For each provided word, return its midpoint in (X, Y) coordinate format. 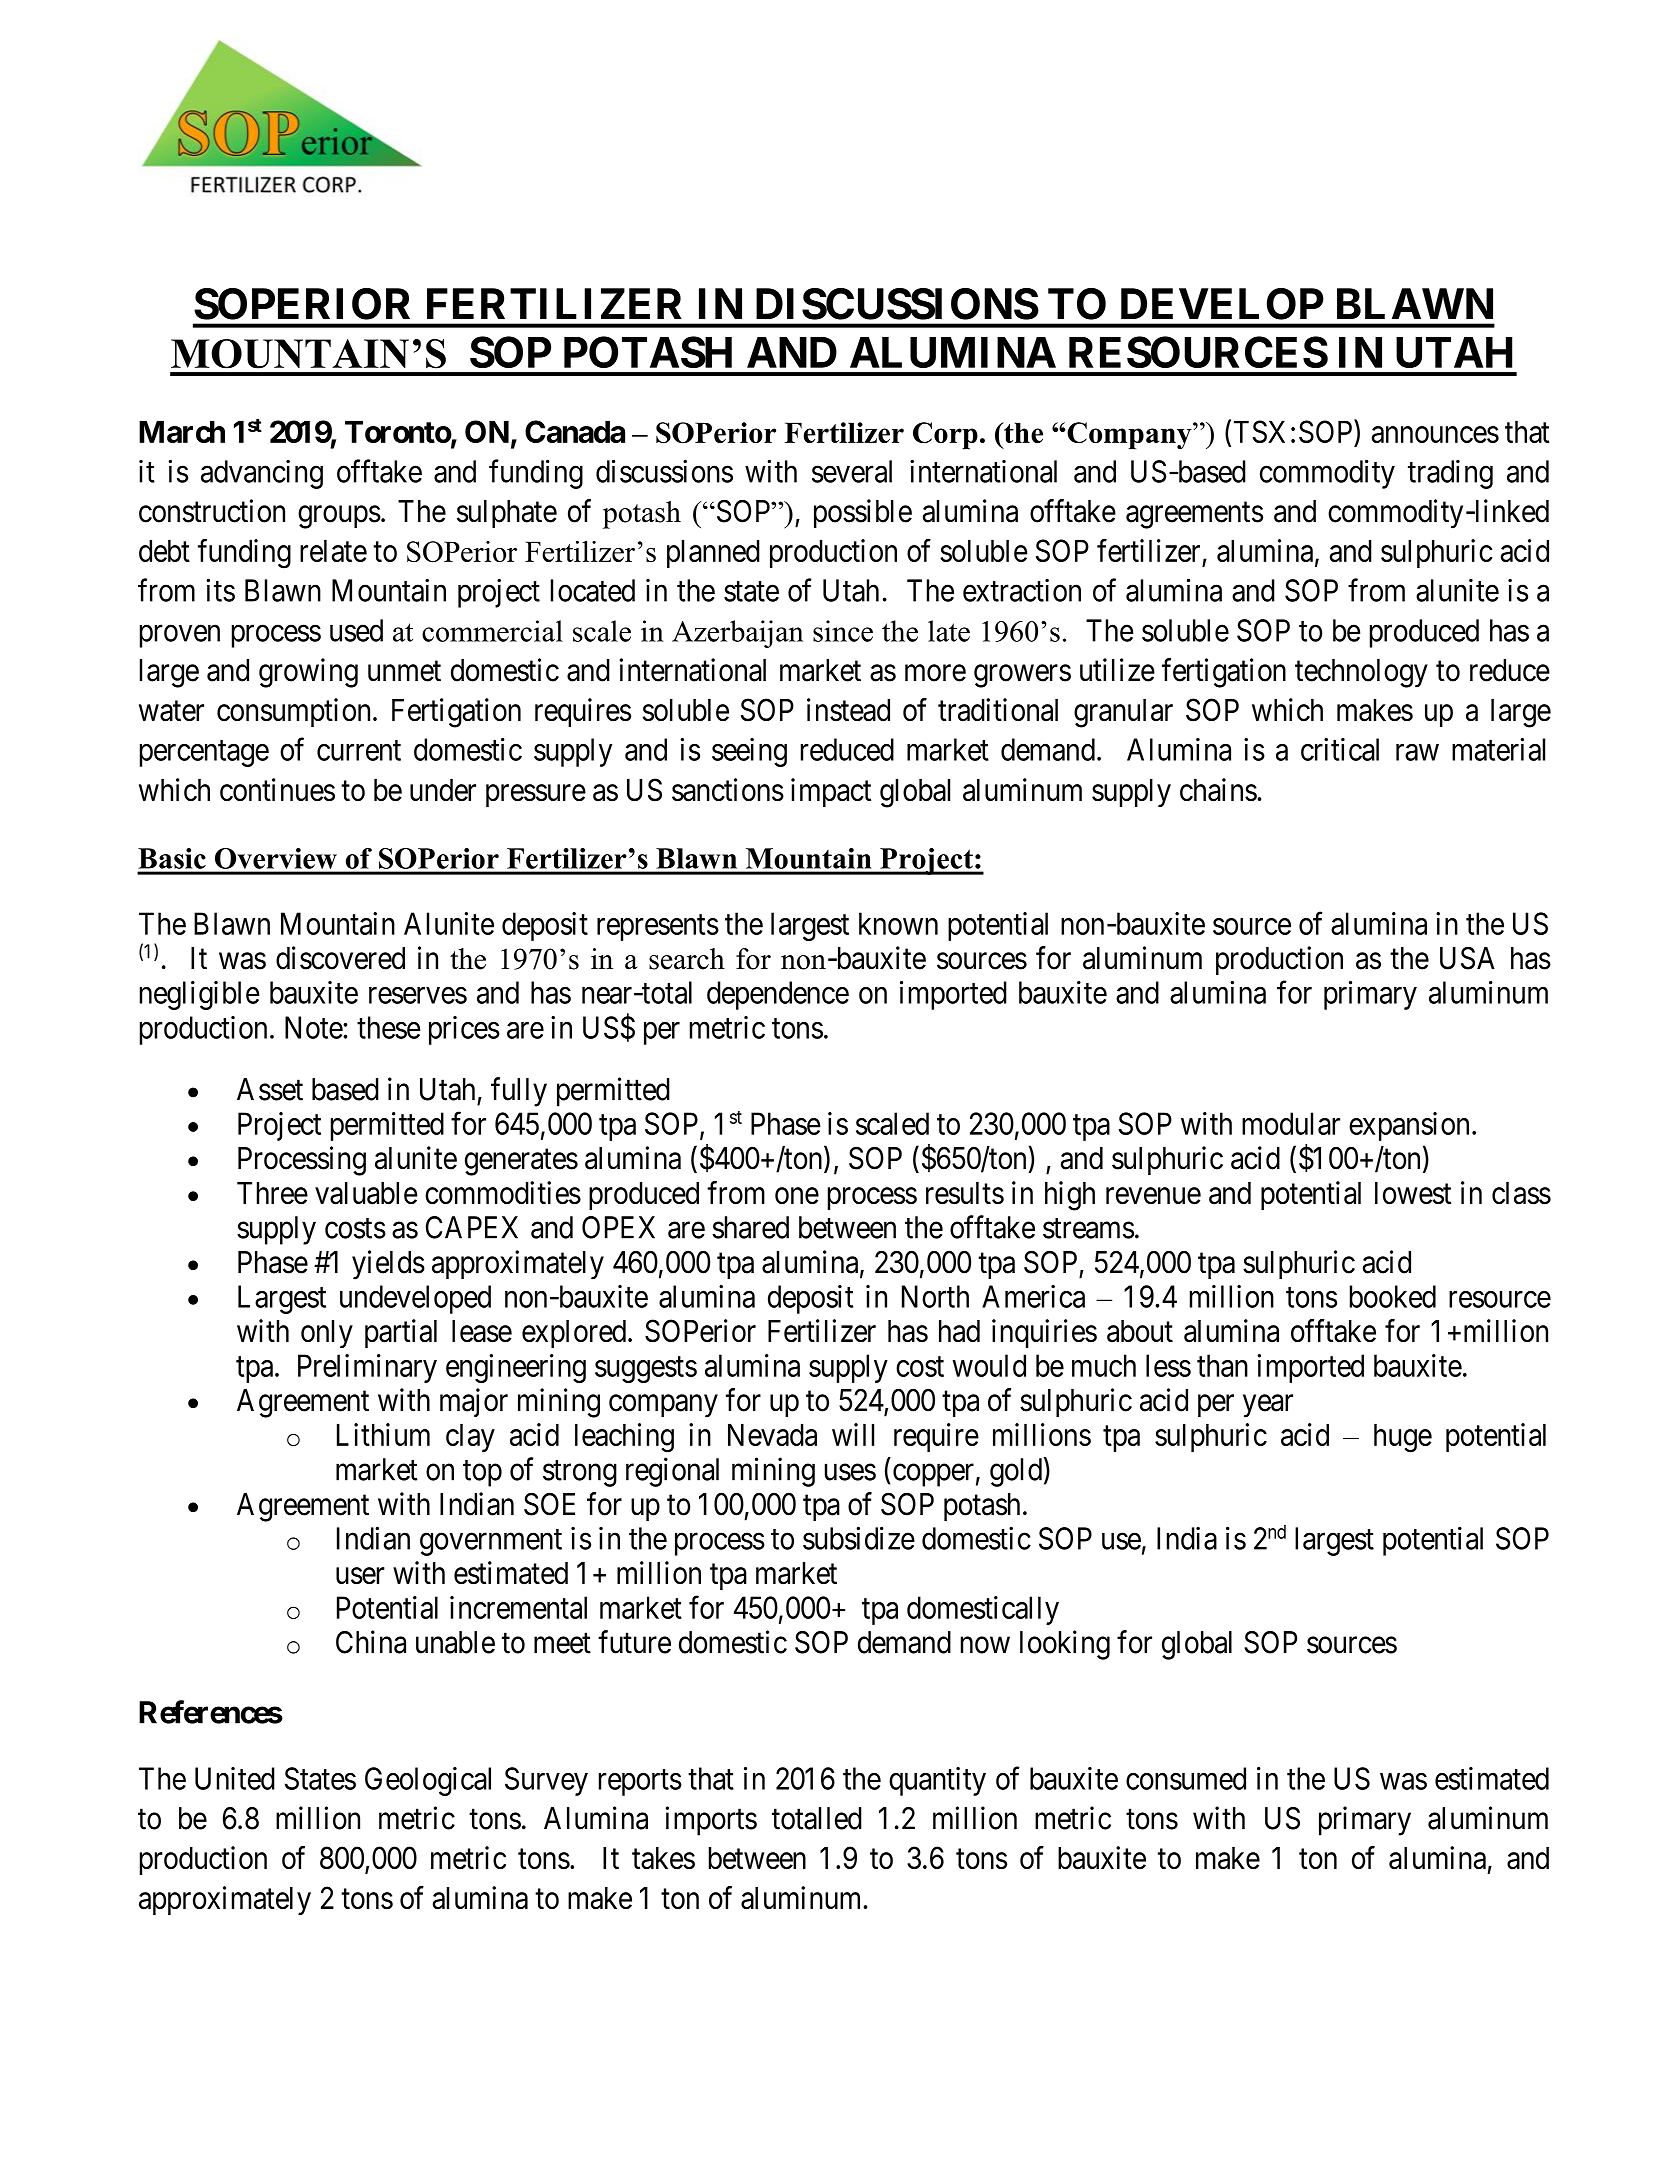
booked (1393, 1296)
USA (1467, 958)
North (935, 1296)
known (898, 923)
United (235, 1778)
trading (1450, 474)
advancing (262, 474)
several (852, 471)
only (327, 1334)
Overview (275, 858)
